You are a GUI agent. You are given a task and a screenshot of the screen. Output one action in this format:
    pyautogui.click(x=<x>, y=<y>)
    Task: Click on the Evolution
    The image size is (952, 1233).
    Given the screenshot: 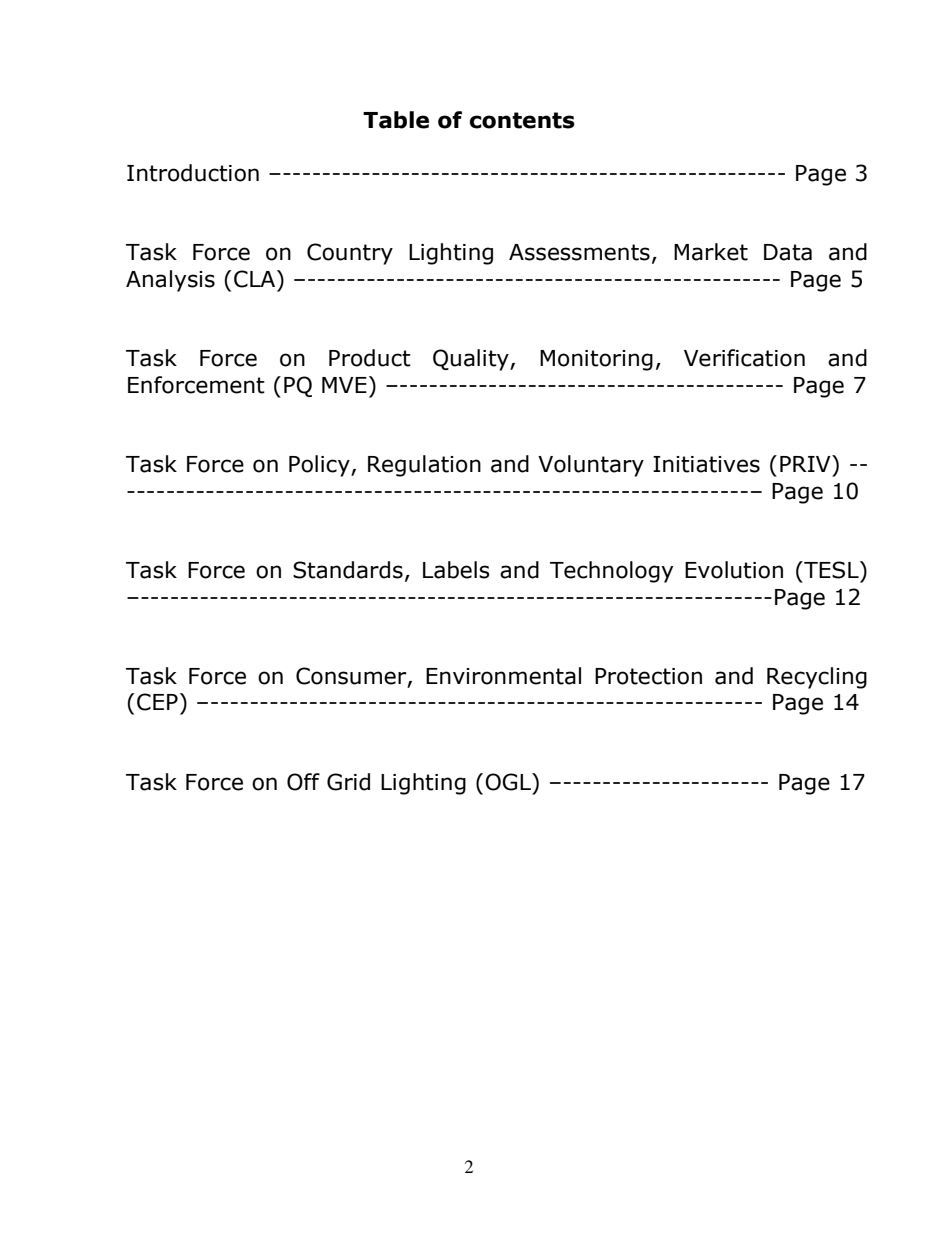 What is the action you would take?
    pyautogui.click(x=734, y=570)
